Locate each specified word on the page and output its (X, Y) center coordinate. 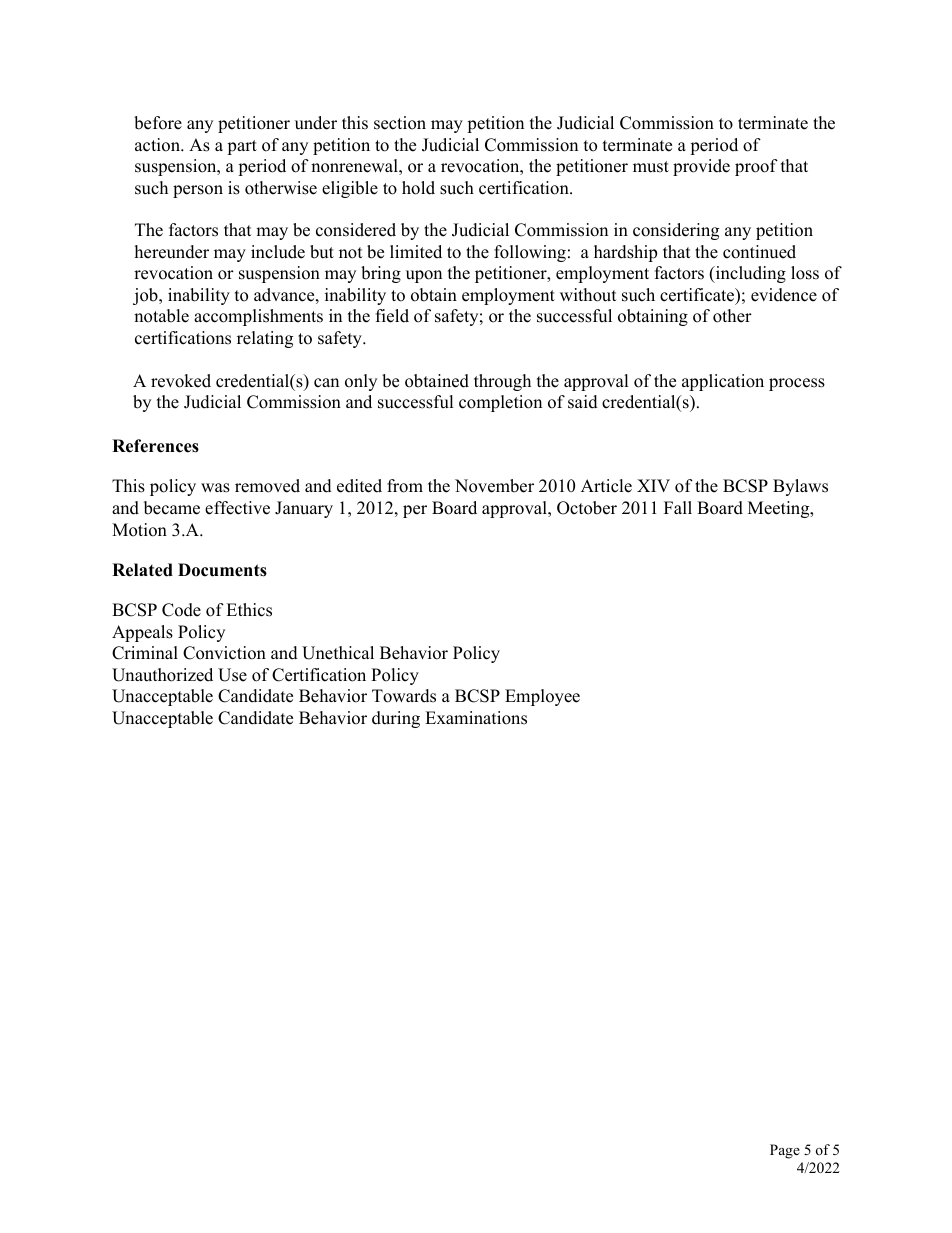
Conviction (224, 653)
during (396, 719)
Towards (404, 696)
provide (701, 167)
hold (418, 188)
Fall (678, 507)
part (242, 147)
